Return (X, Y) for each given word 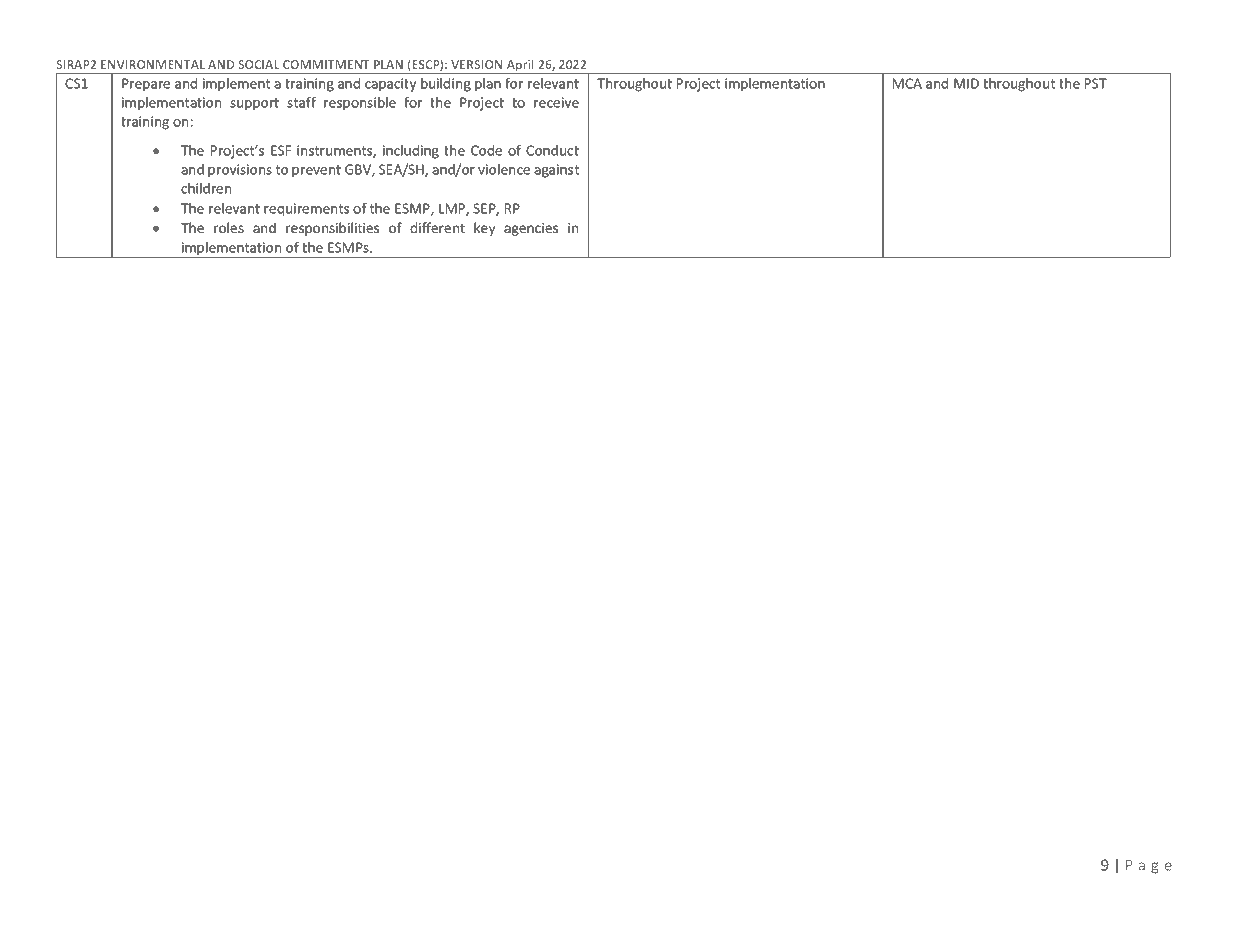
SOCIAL (259, 64)
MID (966, 83)
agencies (531, 229)
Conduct (552, 150)
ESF (281, 150)
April (520, 66)
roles (229, 227)
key (484, 229)
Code (486, 150)
